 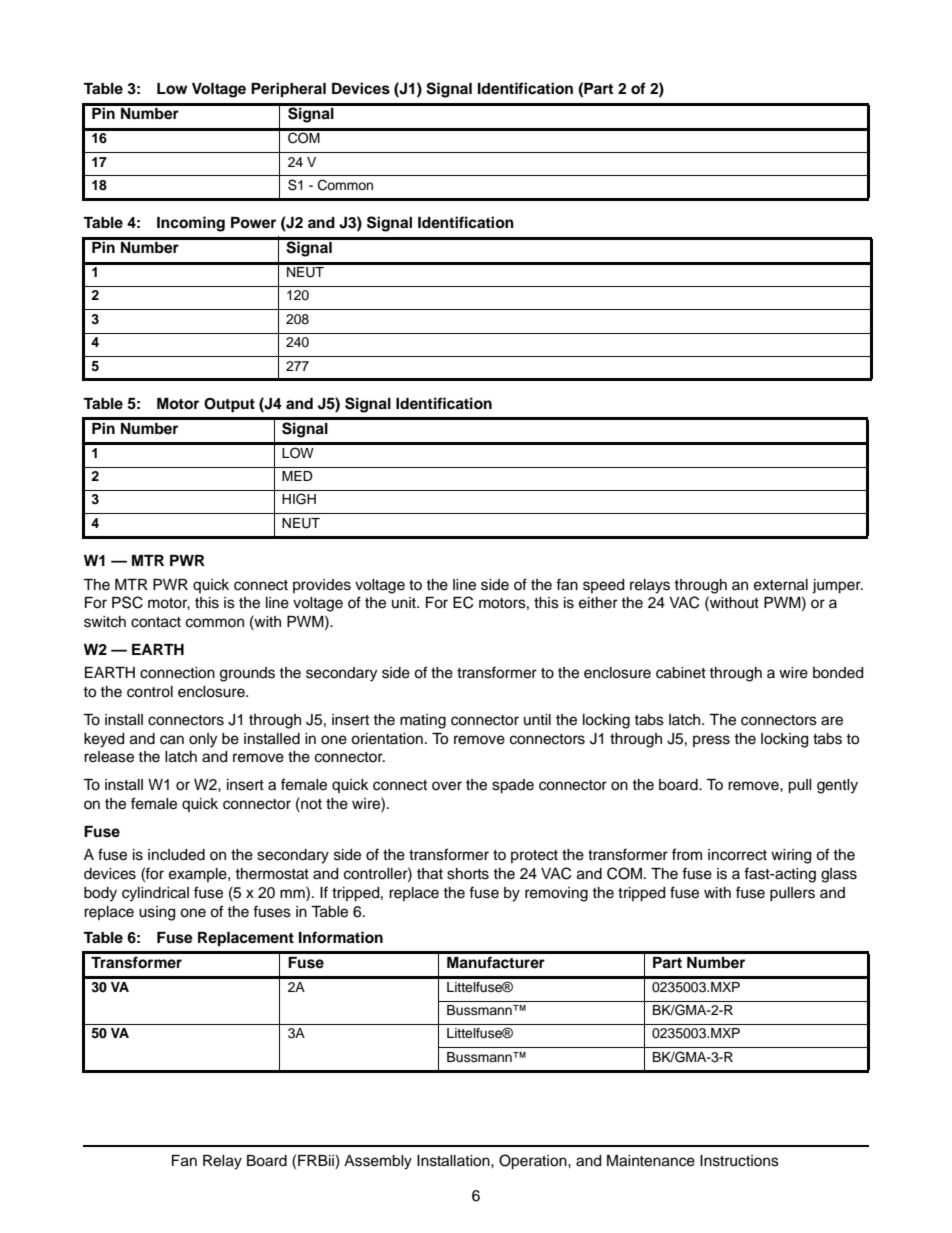 I want to click on Peripheral, so click(x=288, y=90).
